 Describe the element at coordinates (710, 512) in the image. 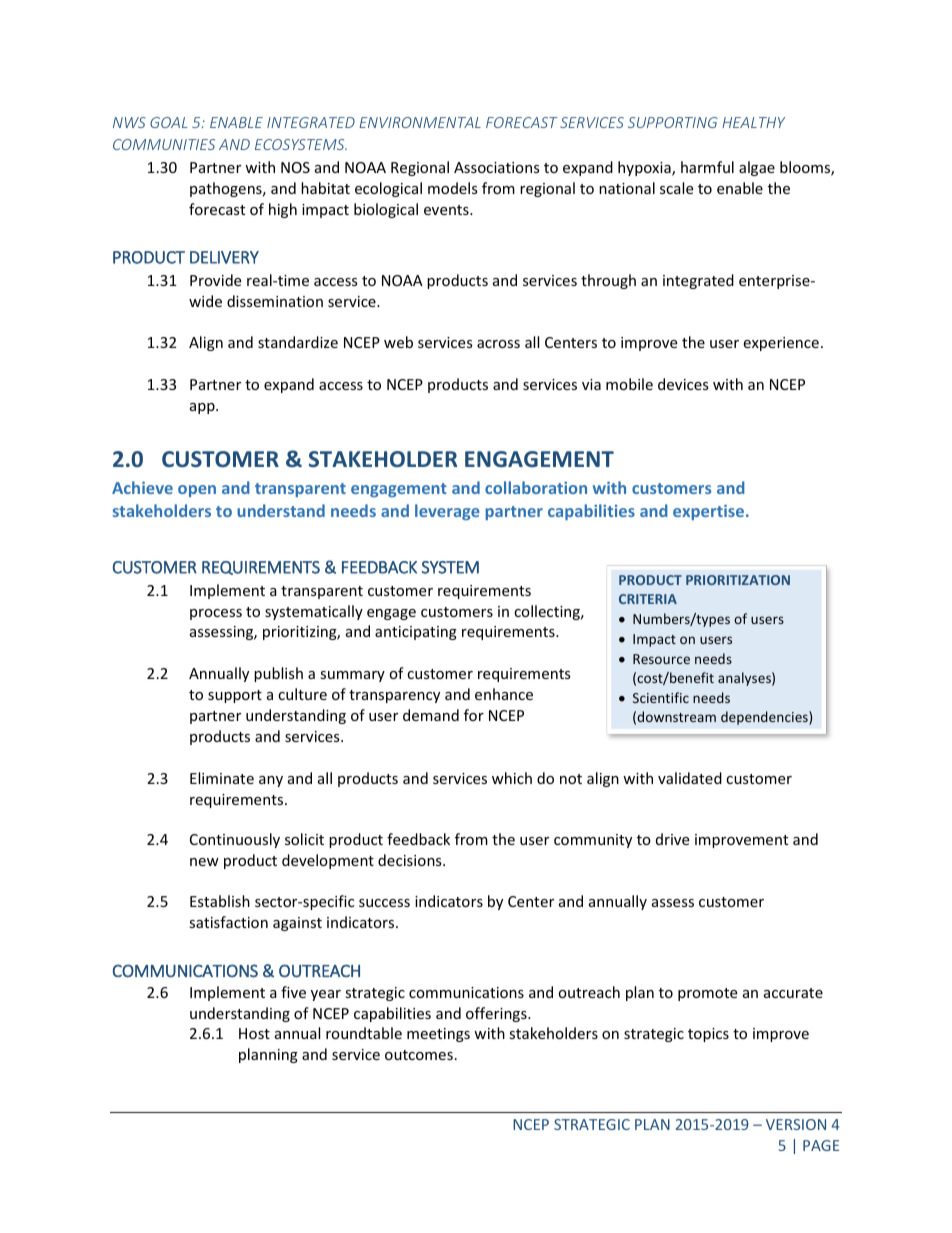

I see `expertise` at that location.
